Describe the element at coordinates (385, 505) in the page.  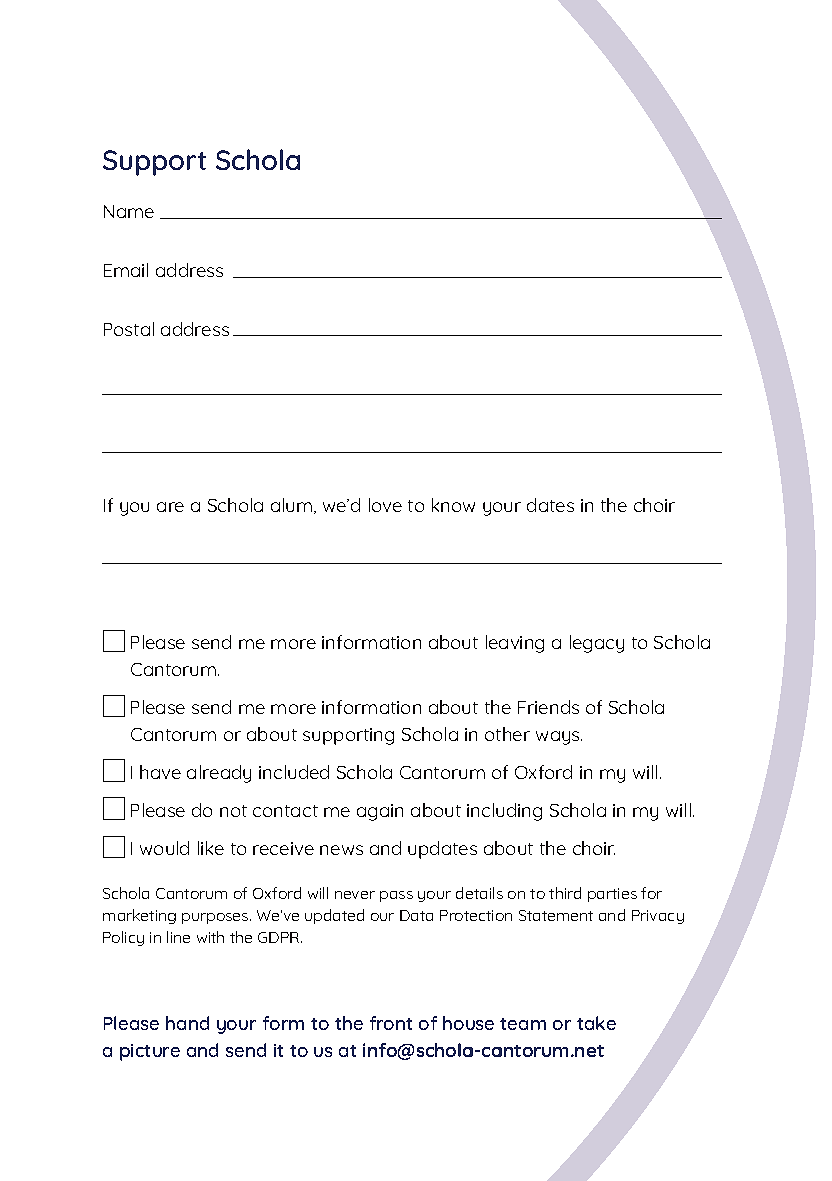
I see `love` at that location.
